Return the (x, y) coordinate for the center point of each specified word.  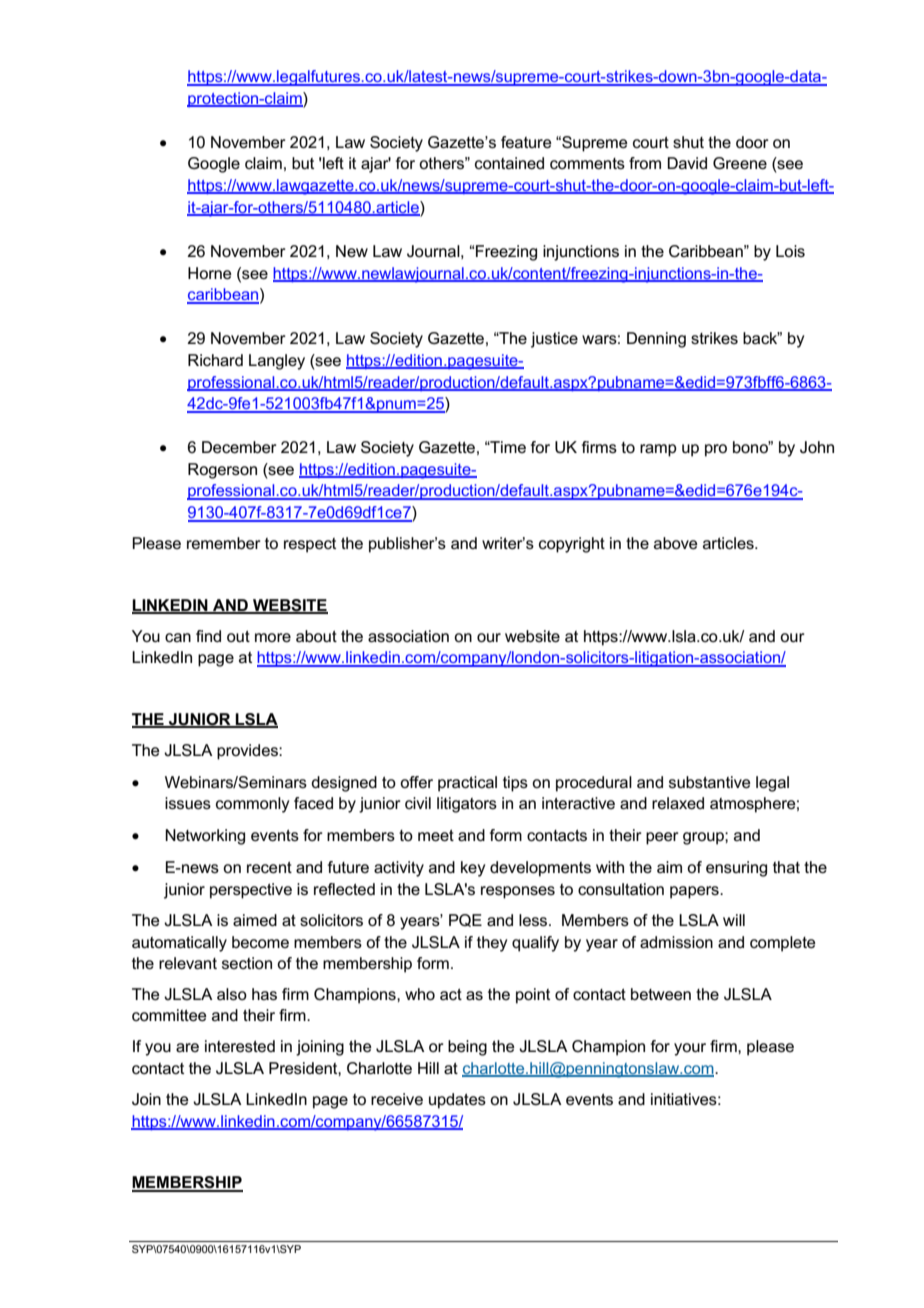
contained (509, 163)
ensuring (736, 869)
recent (269, 867)
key (473, 869)
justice (554, 340)
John (817, 447)
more (273, 637)
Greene (740, 163)
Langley (277, 362)
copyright (572, 545)
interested (240, 1046)
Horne (210, 273)
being (467, 1048)
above (676, 543)
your (690, 1049)
